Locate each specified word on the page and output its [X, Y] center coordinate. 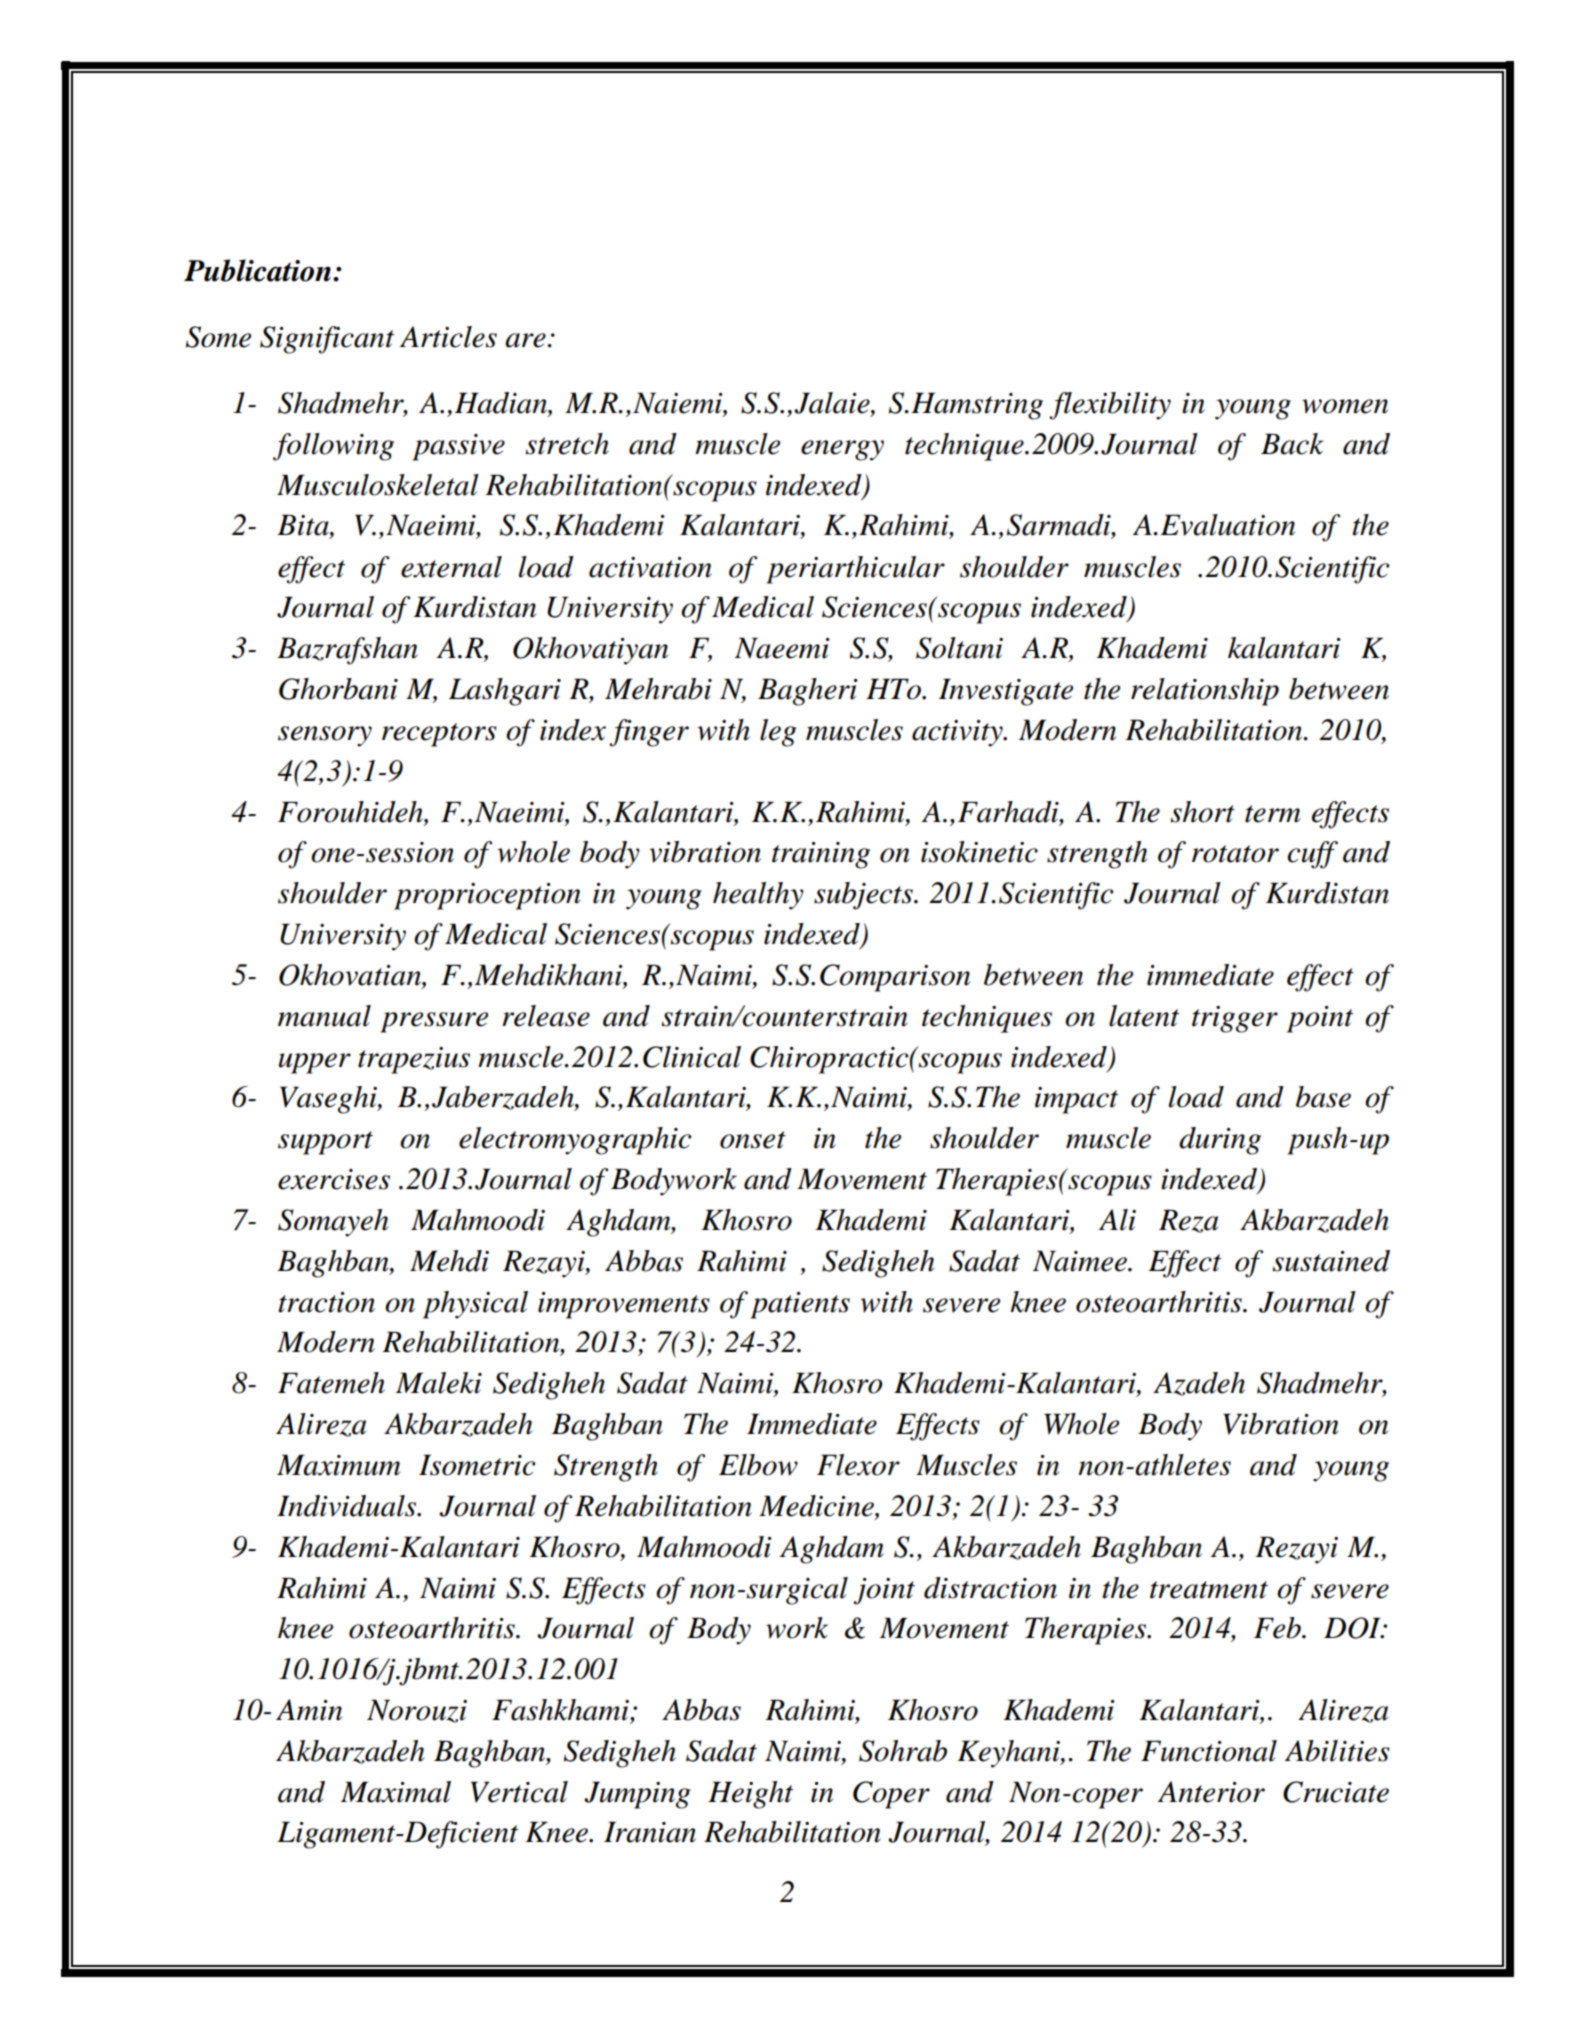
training [821, 855]
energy [842, 450]
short [1203, 812]
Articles [448, 337]
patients [800, 1305]
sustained [1331, 1261]
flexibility [1110, 406]
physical [475, 1305]
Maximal [396, 1792]
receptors [439, 735]
